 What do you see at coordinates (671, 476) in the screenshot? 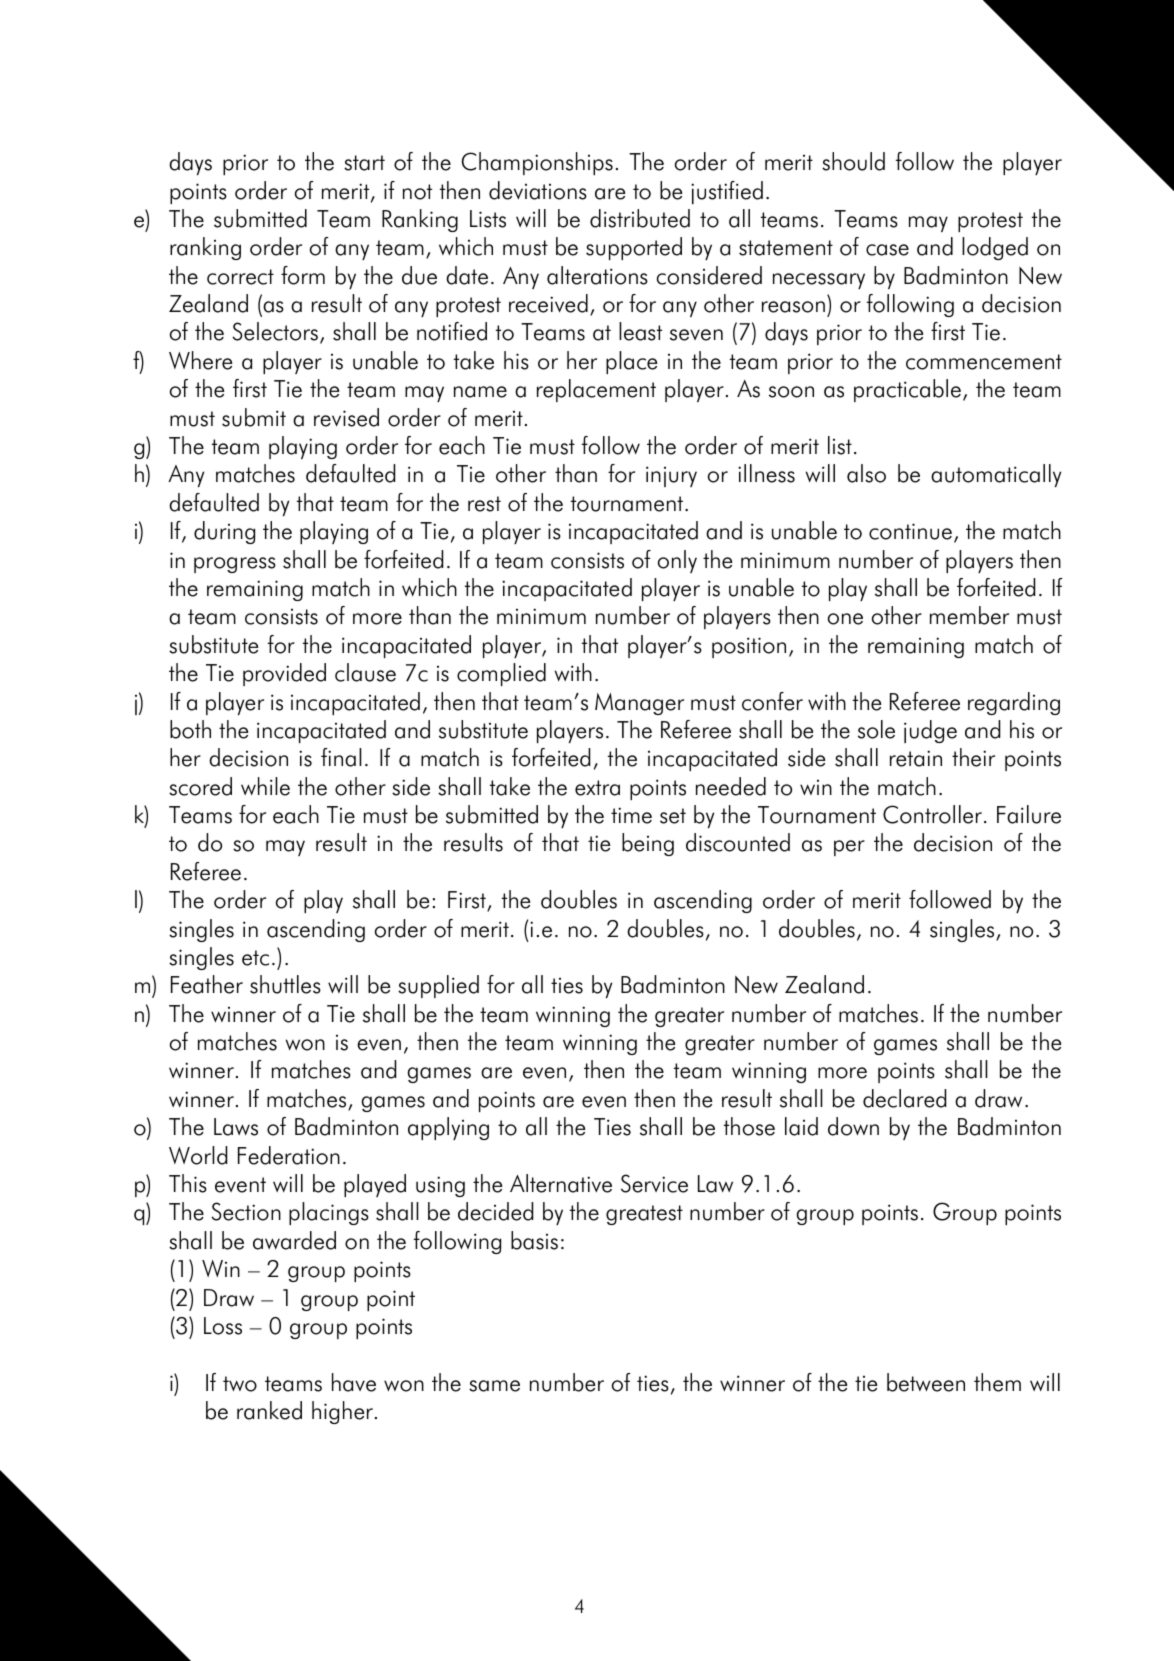
I see `injury` at bounding box center [671, 476].
